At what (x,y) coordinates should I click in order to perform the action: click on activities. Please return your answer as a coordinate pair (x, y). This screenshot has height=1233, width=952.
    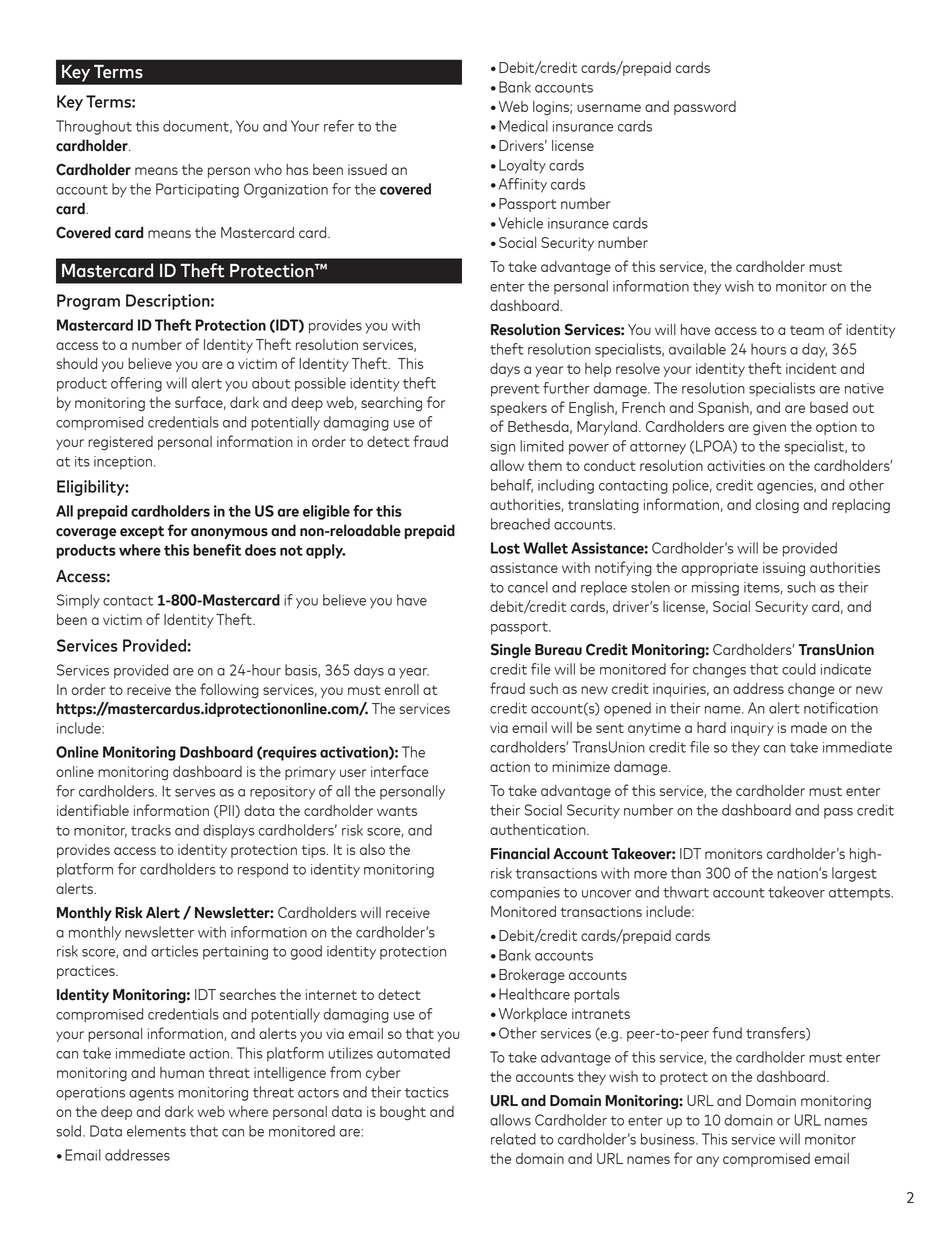
    Looking at the image, I should click on (736, 465).
